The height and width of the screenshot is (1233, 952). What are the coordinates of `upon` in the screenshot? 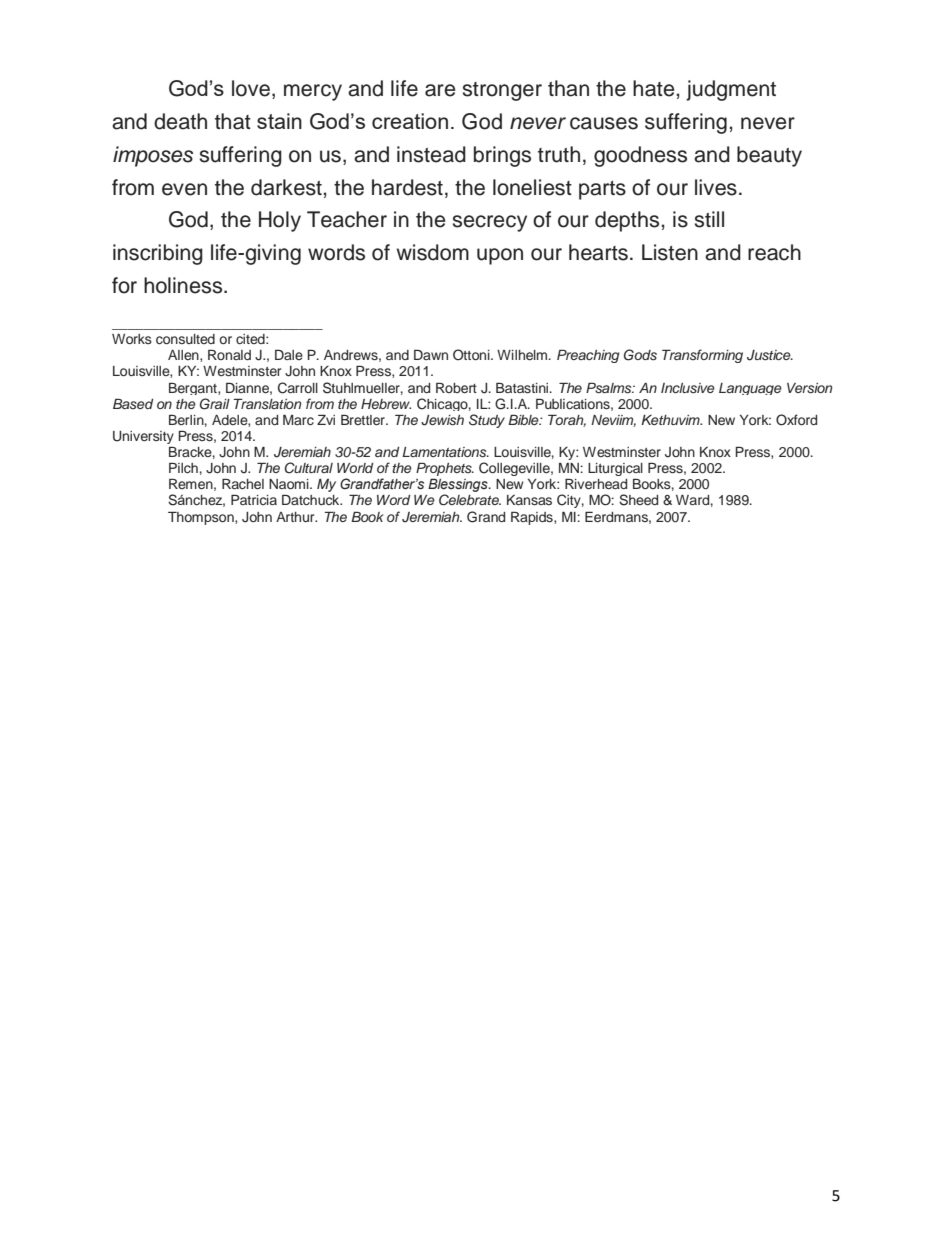 It's located at (500, 256).
